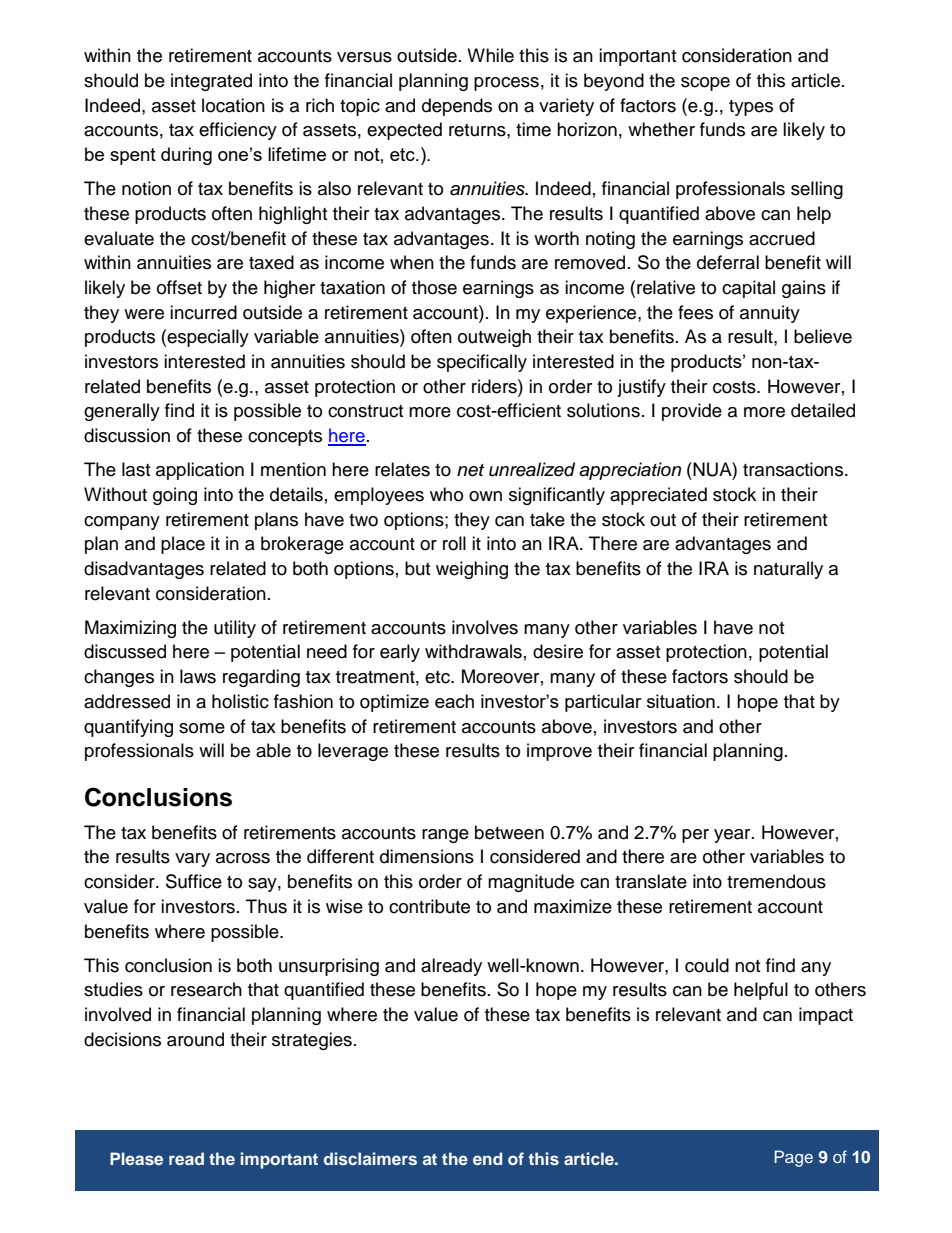  What do you see at coordinates (136, 1158) in the screenshot?
I see `Please` at bounding box center [136, 1158].
